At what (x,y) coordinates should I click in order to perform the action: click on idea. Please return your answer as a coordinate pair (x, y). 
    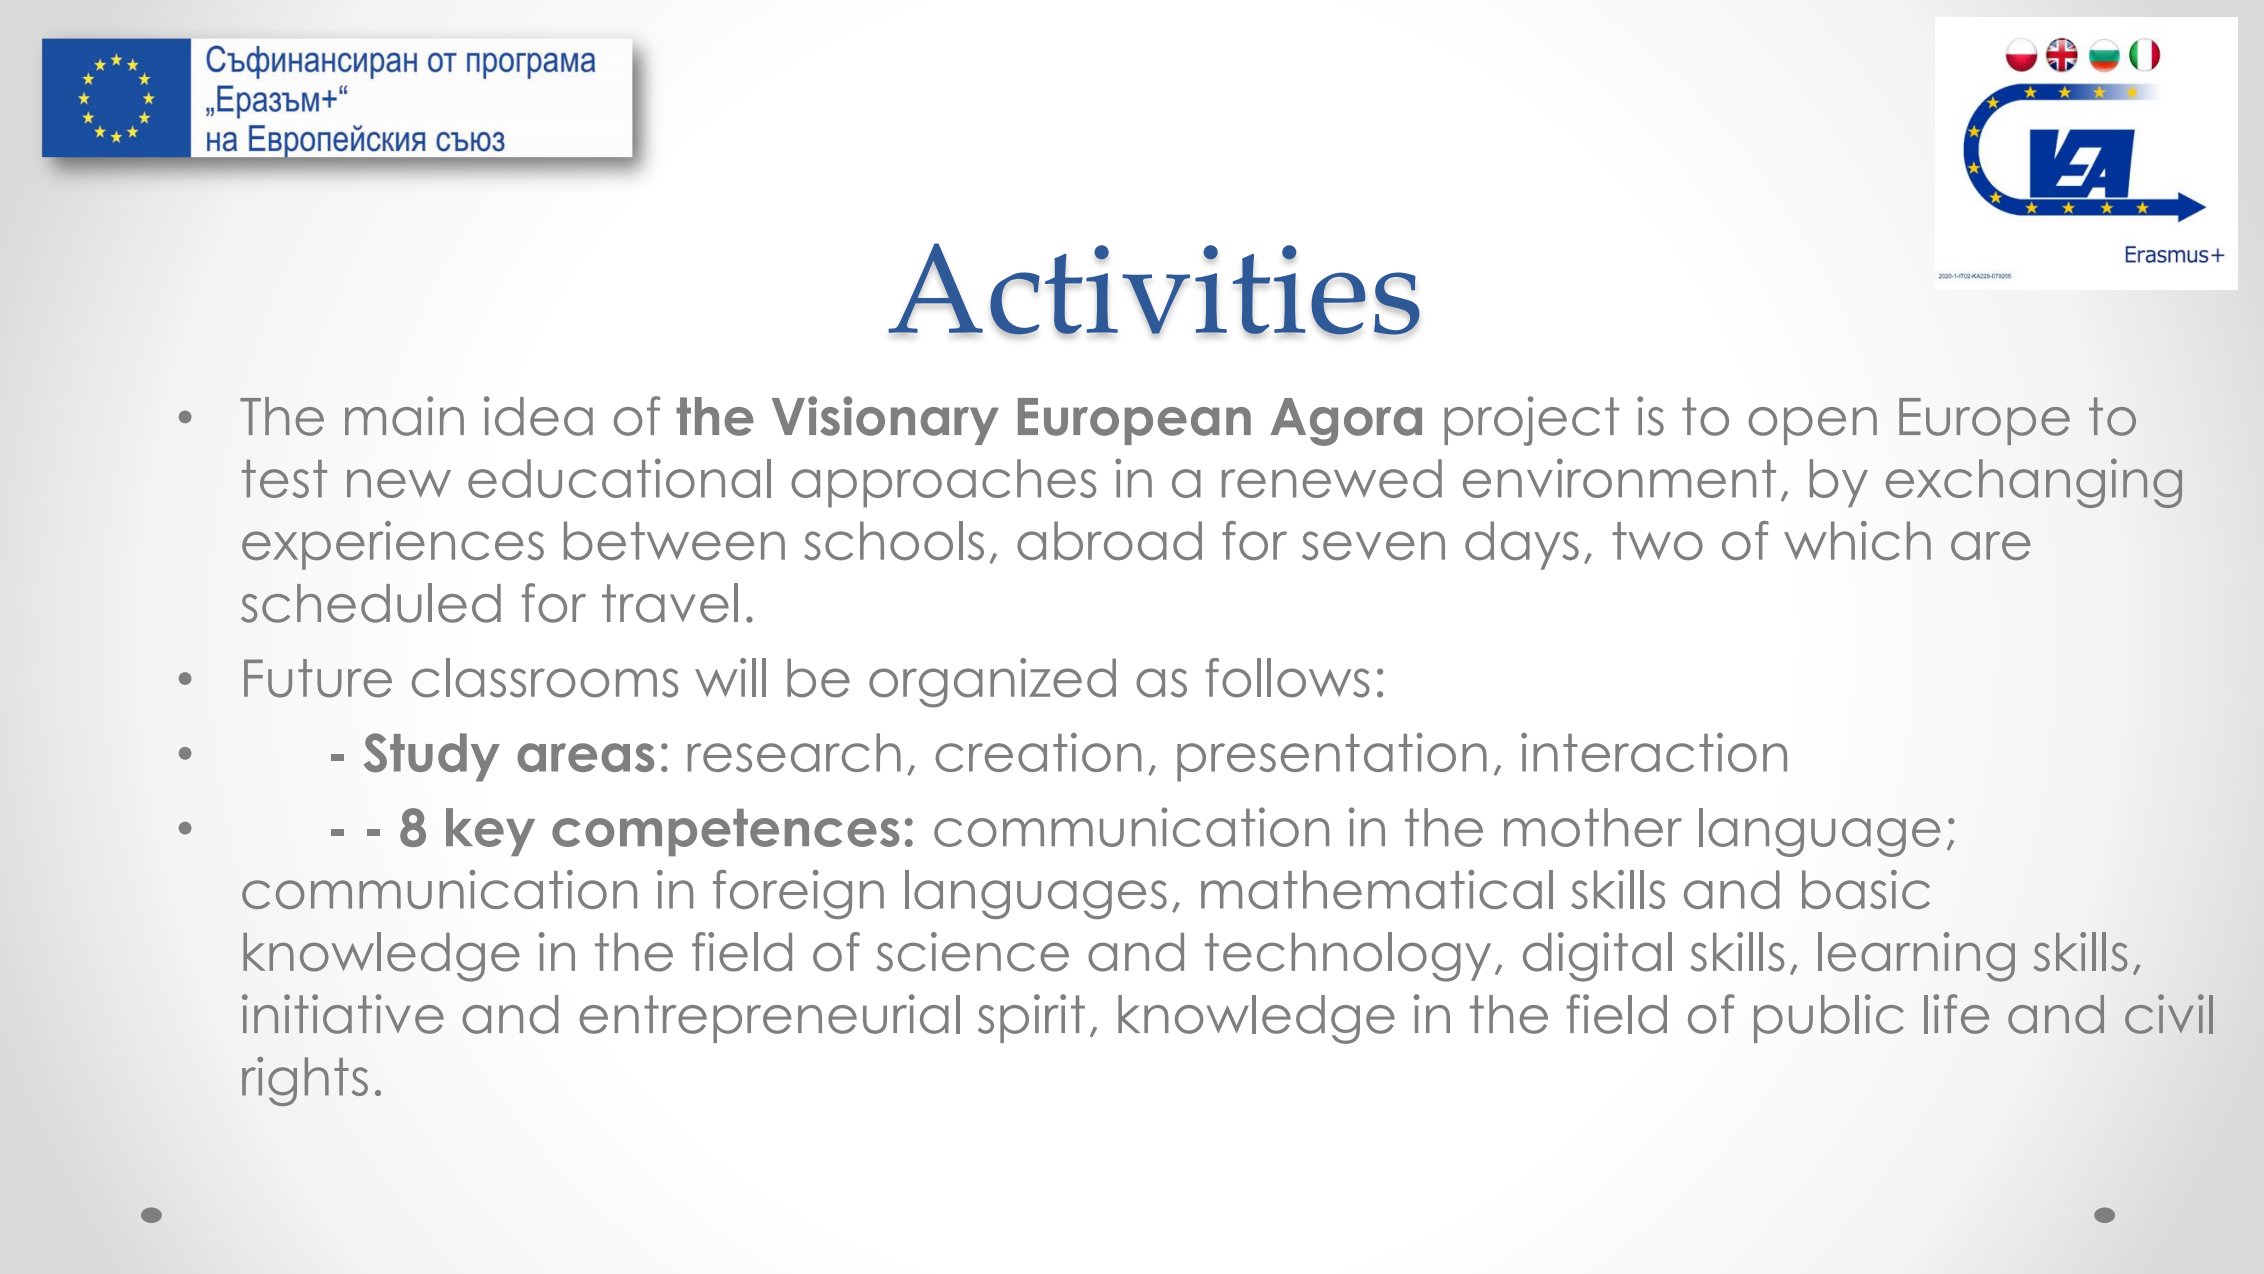
    Looking at the image, I should click on (538, 416).
